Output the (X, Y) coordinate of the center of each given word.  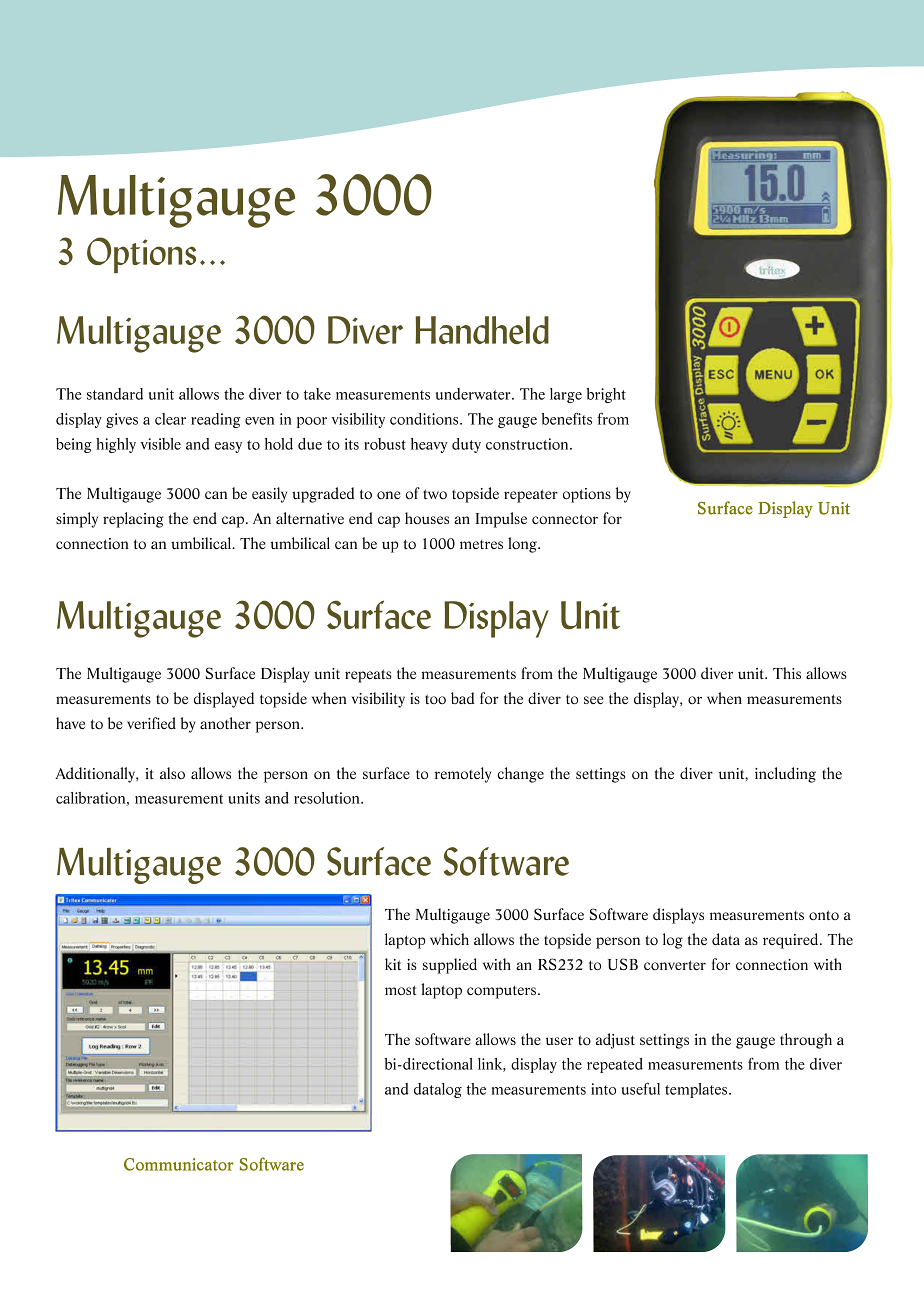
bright (606, 395)
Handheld (482, 330)
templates (697, 1090)
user (559, 1041)
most (401, 990)
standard (115, 394)
